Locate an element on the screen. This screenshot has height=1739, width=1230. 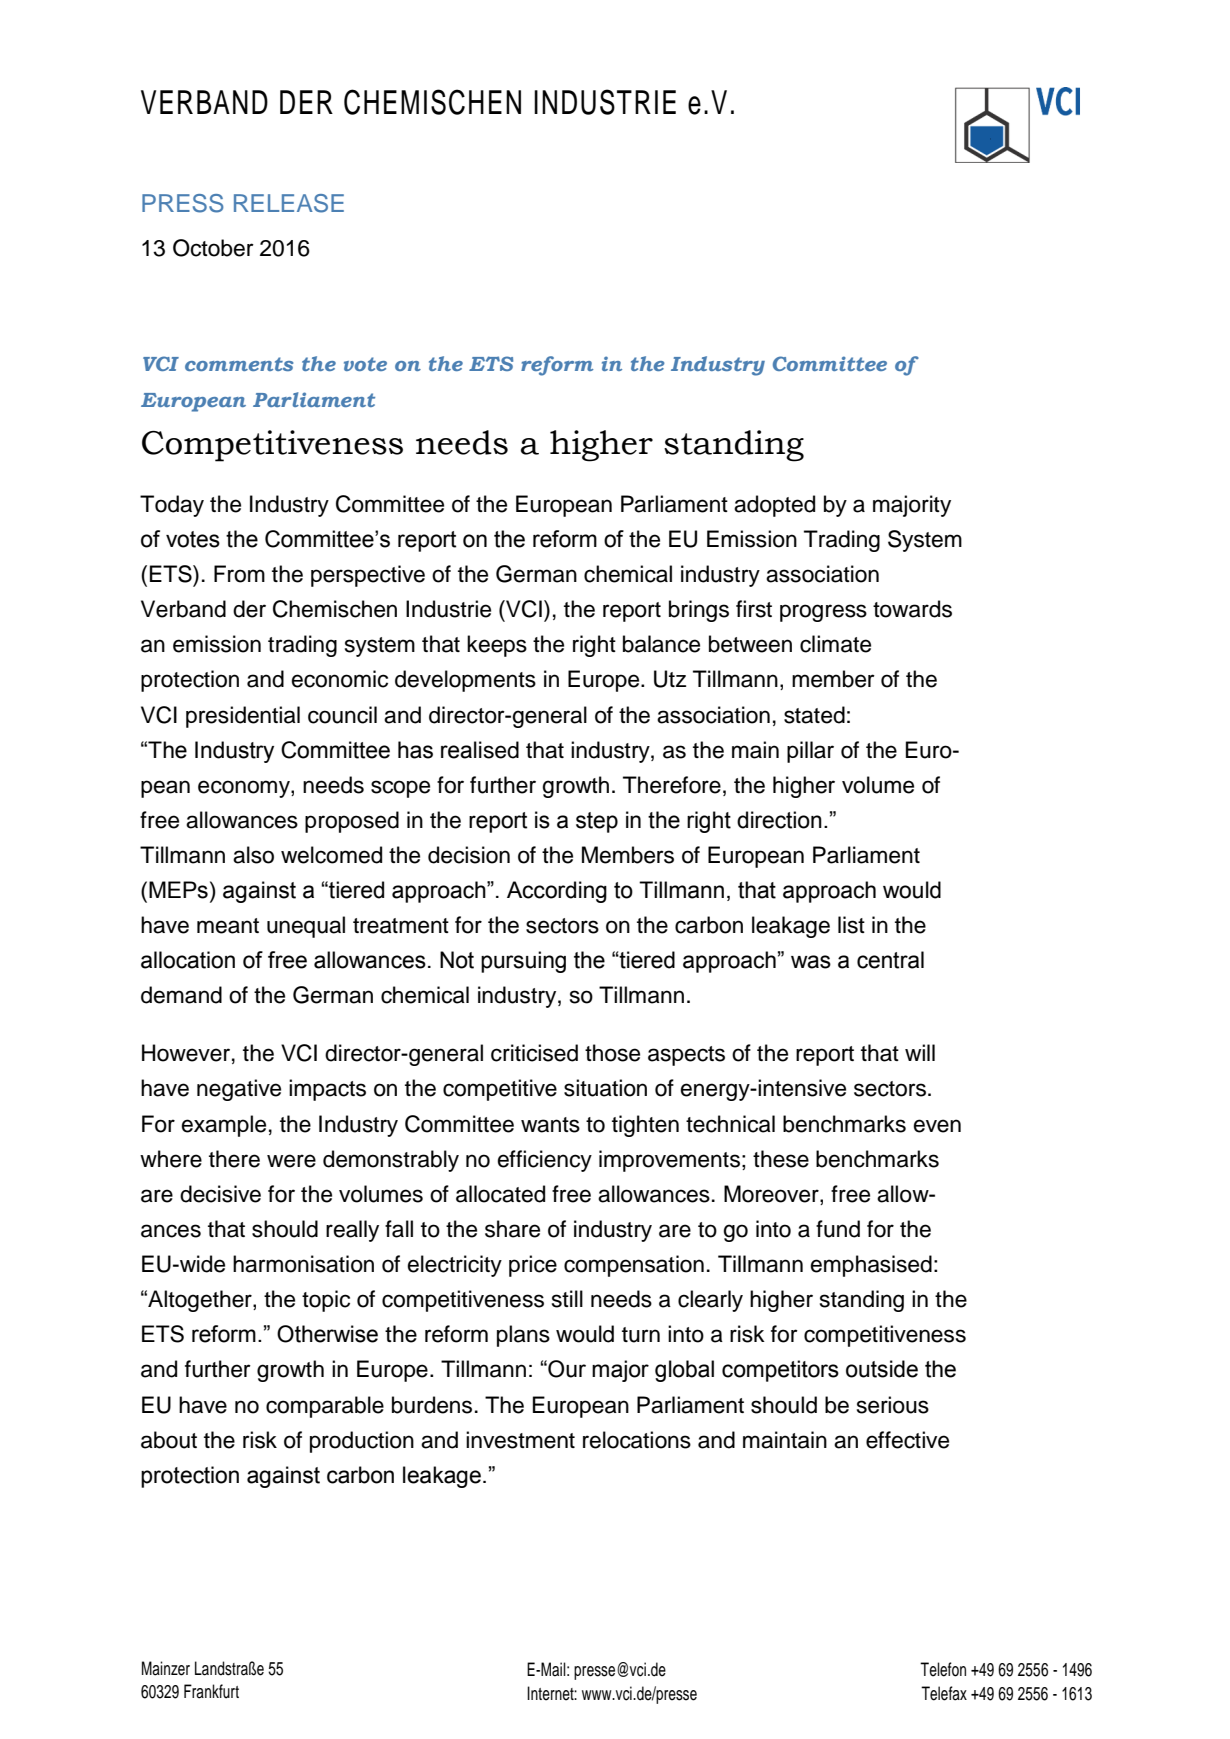
investment is located at coordinates (520, 1440).
